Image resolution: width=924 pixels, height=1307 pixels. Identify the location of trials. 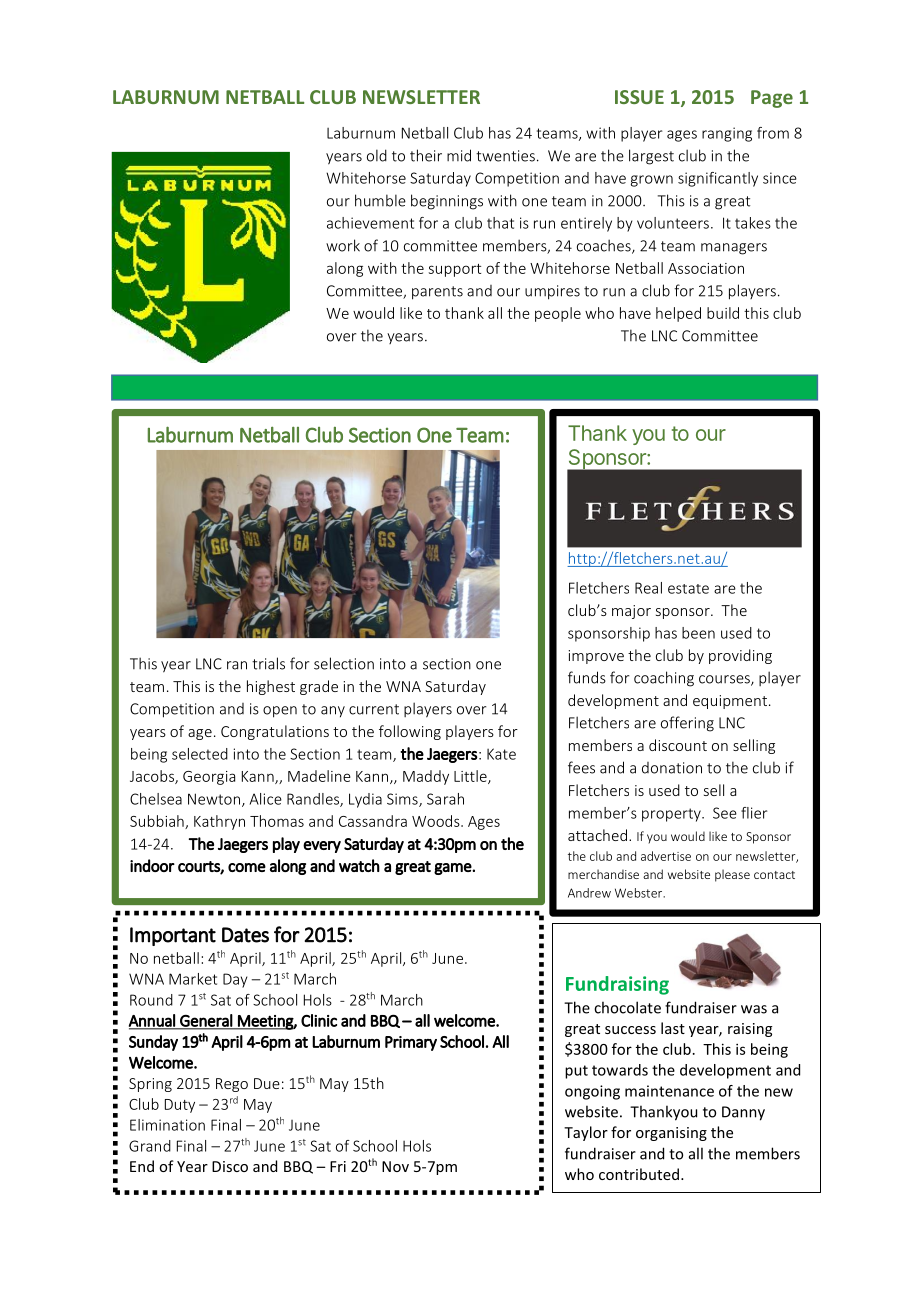
(268, 663).
